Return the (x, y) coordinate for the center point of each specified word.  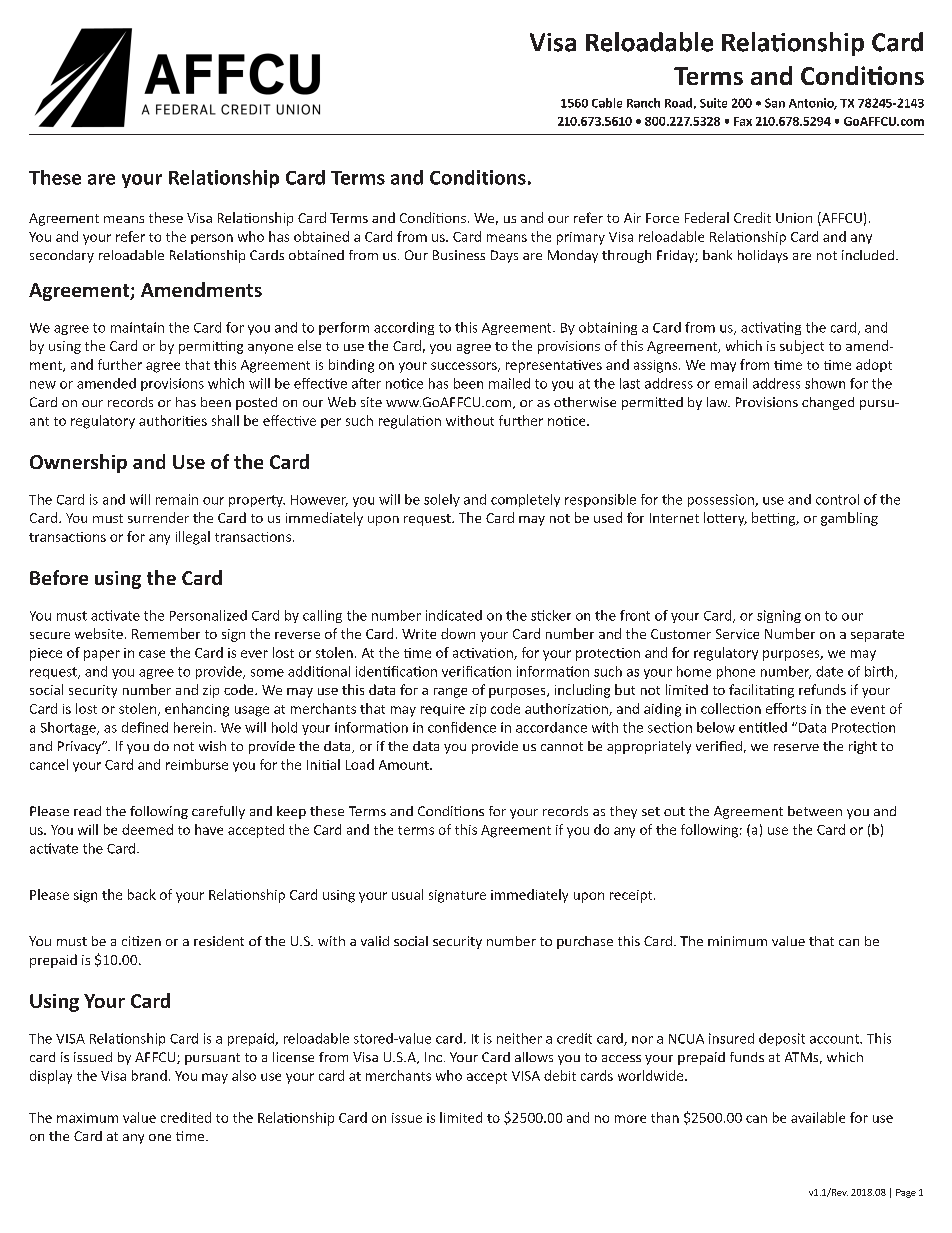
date (829, 671)
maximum (87, 1118)
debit (560, 1075)
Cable (607, 103)
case (152, 654)
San (775, 103)
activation (484, 654)
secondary (62, 256)
